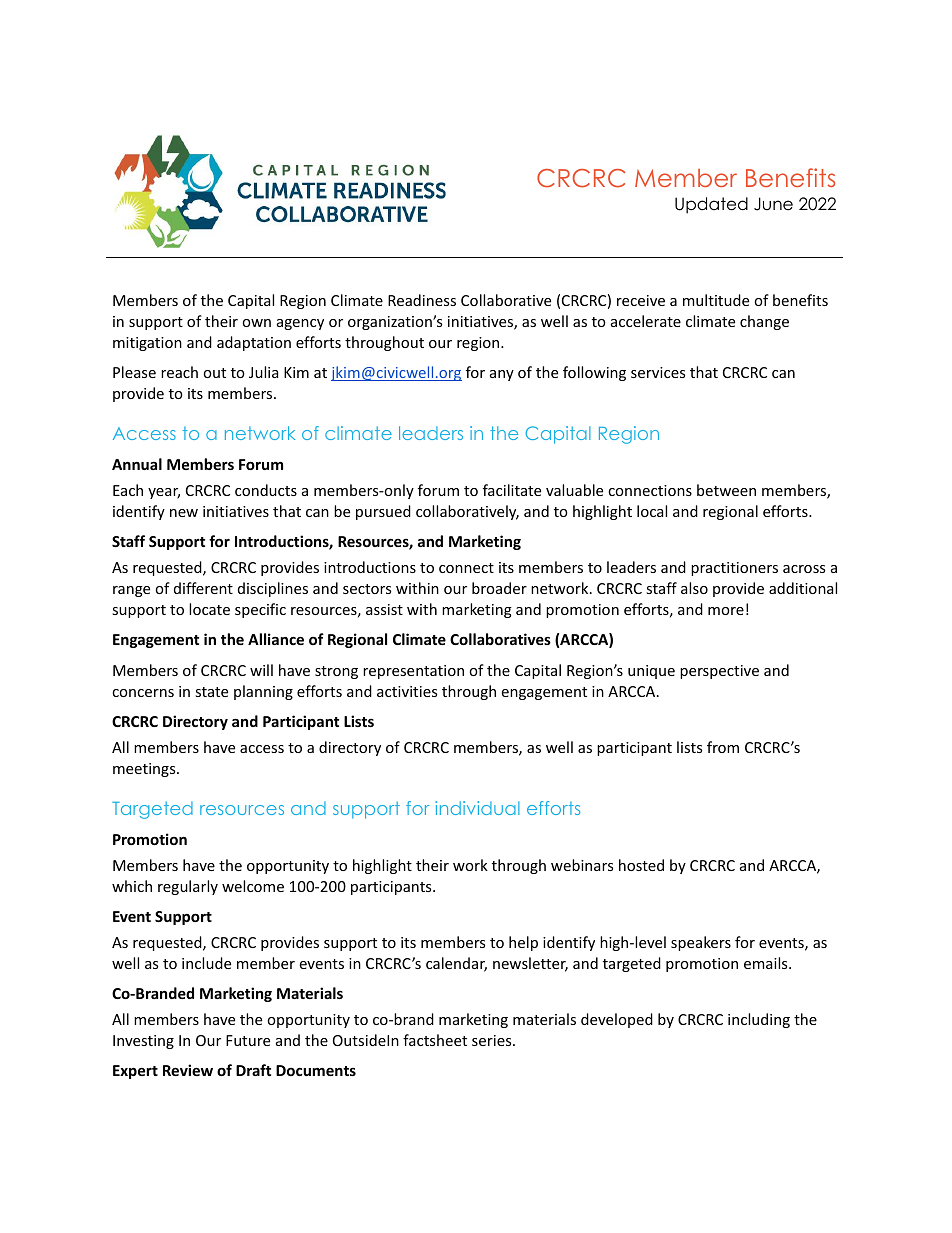 The image size is (952, 1233). What do you see at coordinates (726, 611) in the screenshot?
I see `more` at bounding box center [726, 611].
